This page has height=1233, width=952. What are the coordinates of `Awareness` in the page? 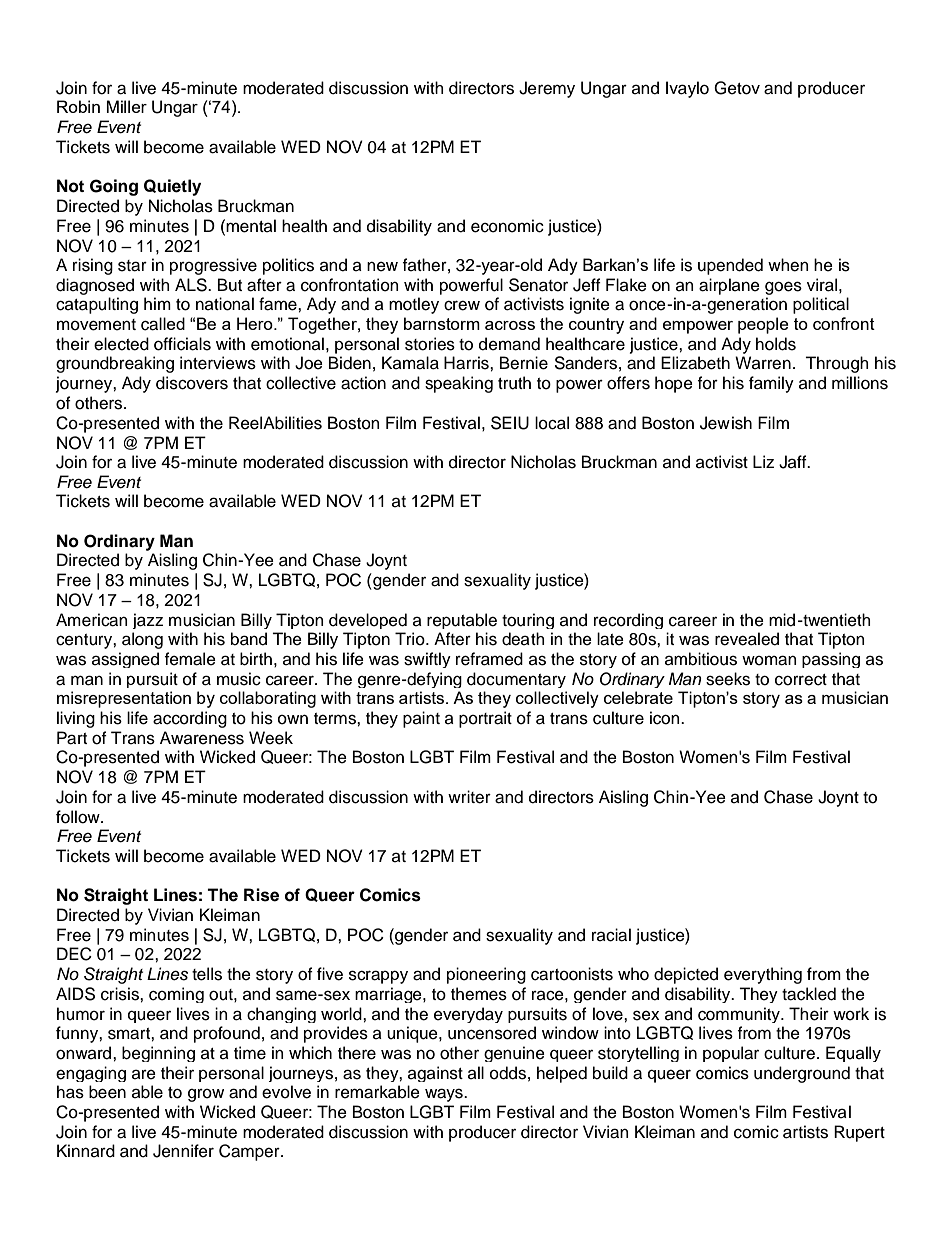 It's located at (202, 738).
